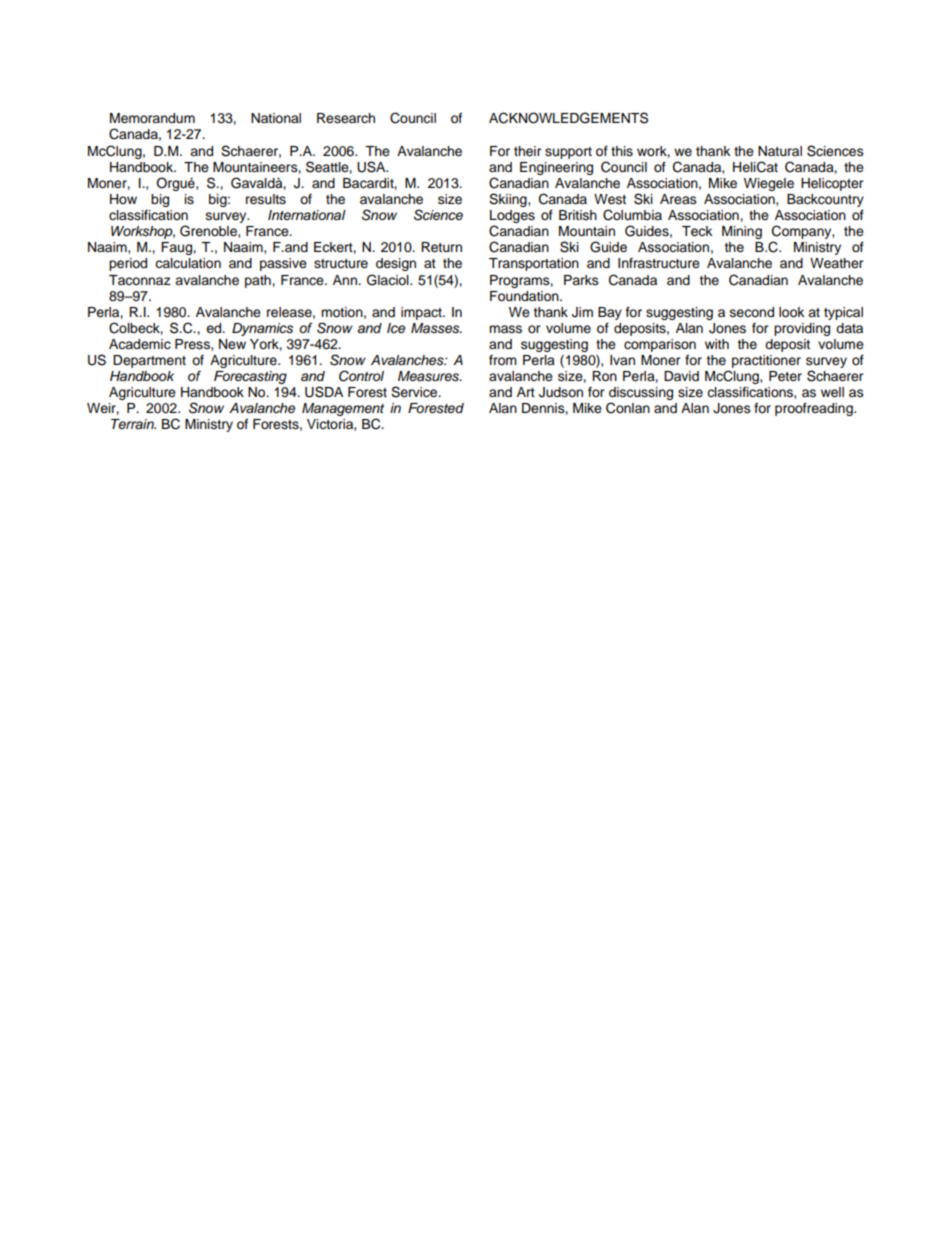 This page has width=952, height=1233. I want to click on Transportation, so click(534, 264).
